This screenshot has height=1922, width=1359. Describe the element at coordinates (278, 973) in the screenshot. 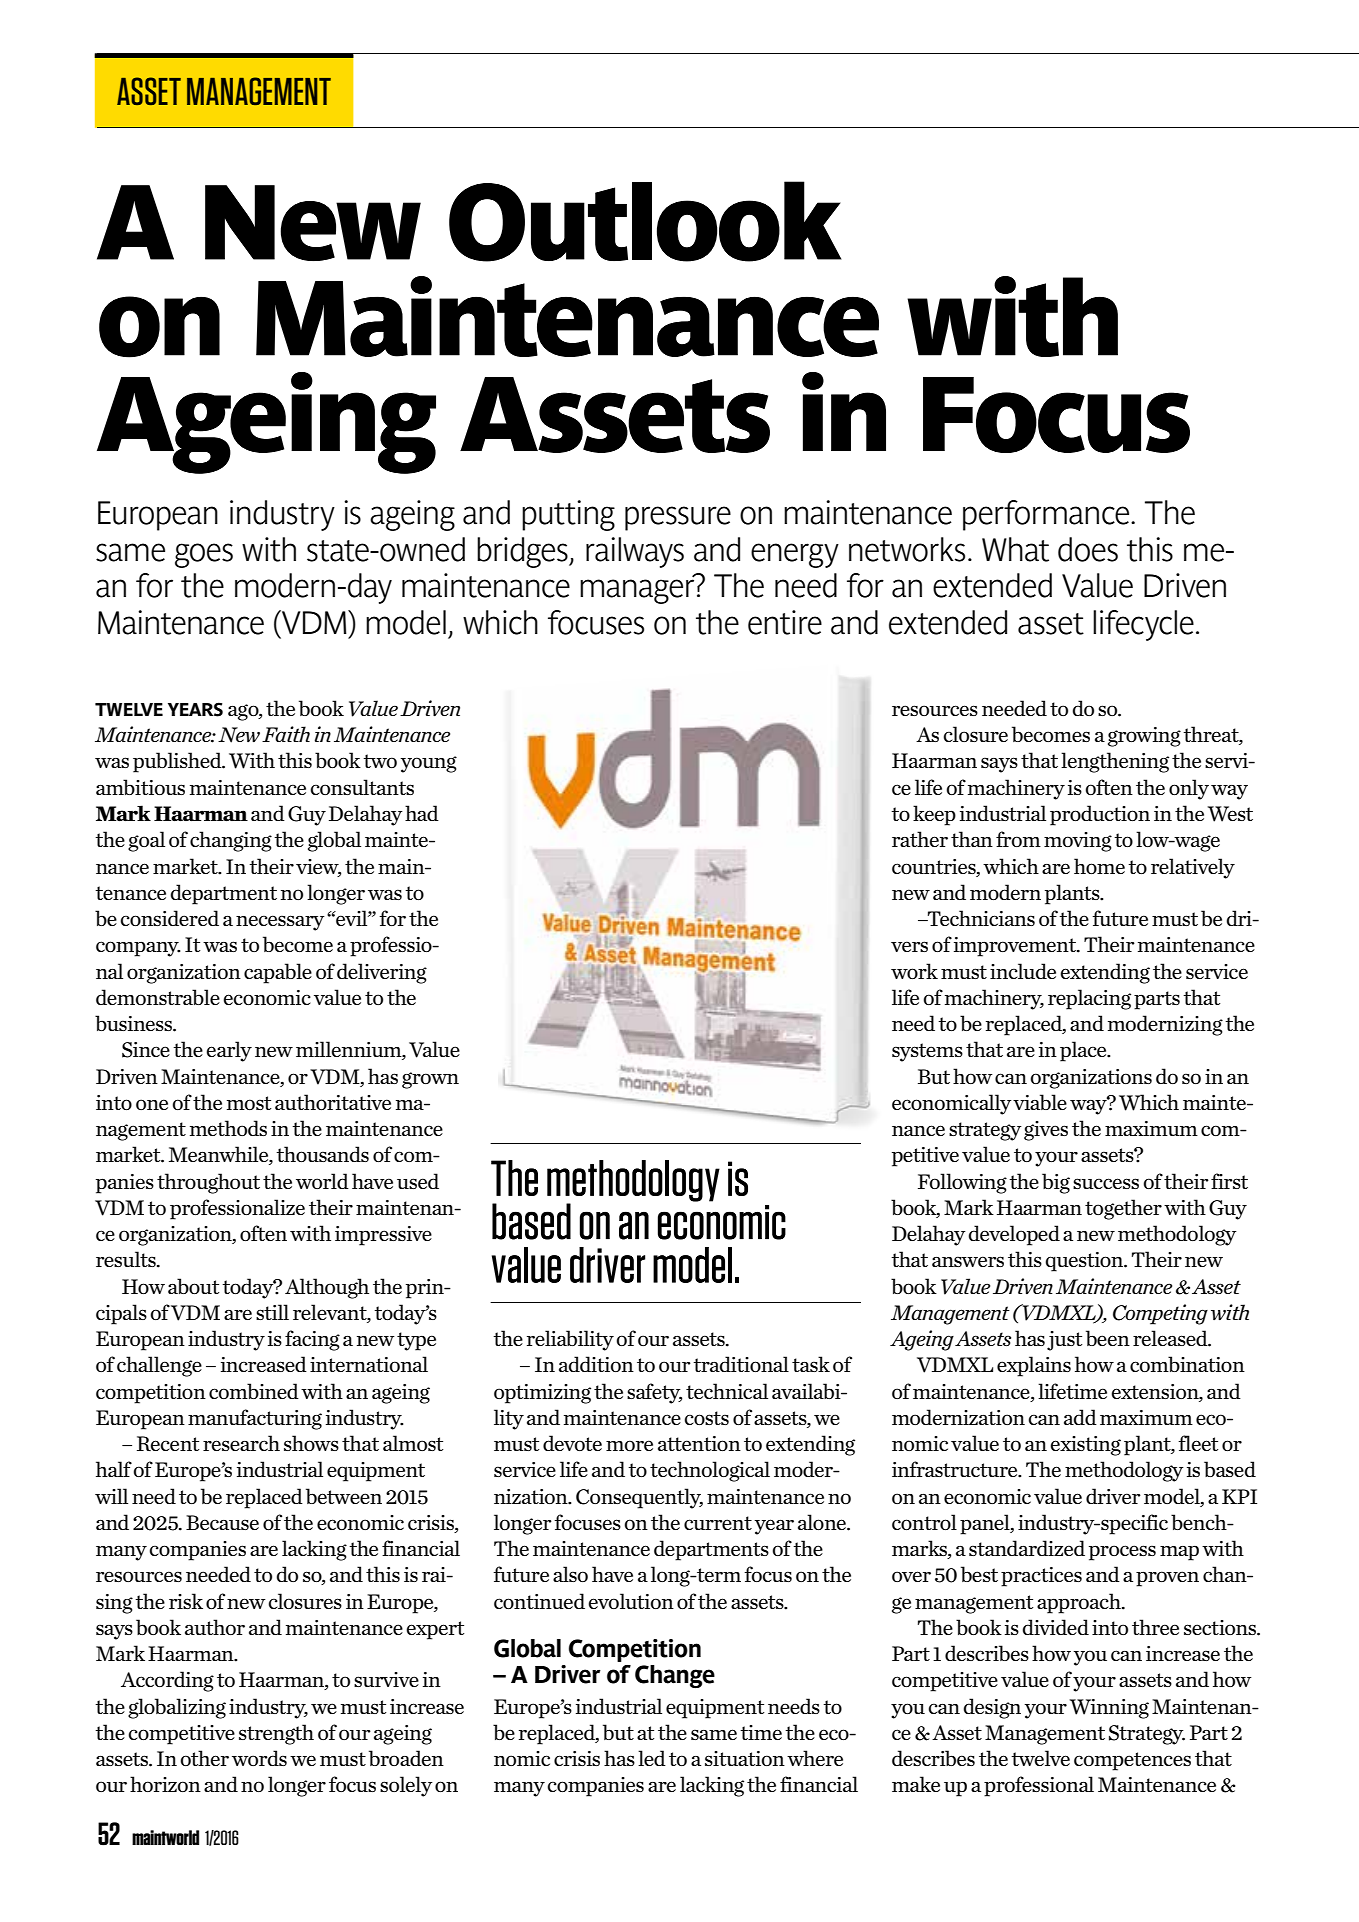

I see `capable` at that location.
